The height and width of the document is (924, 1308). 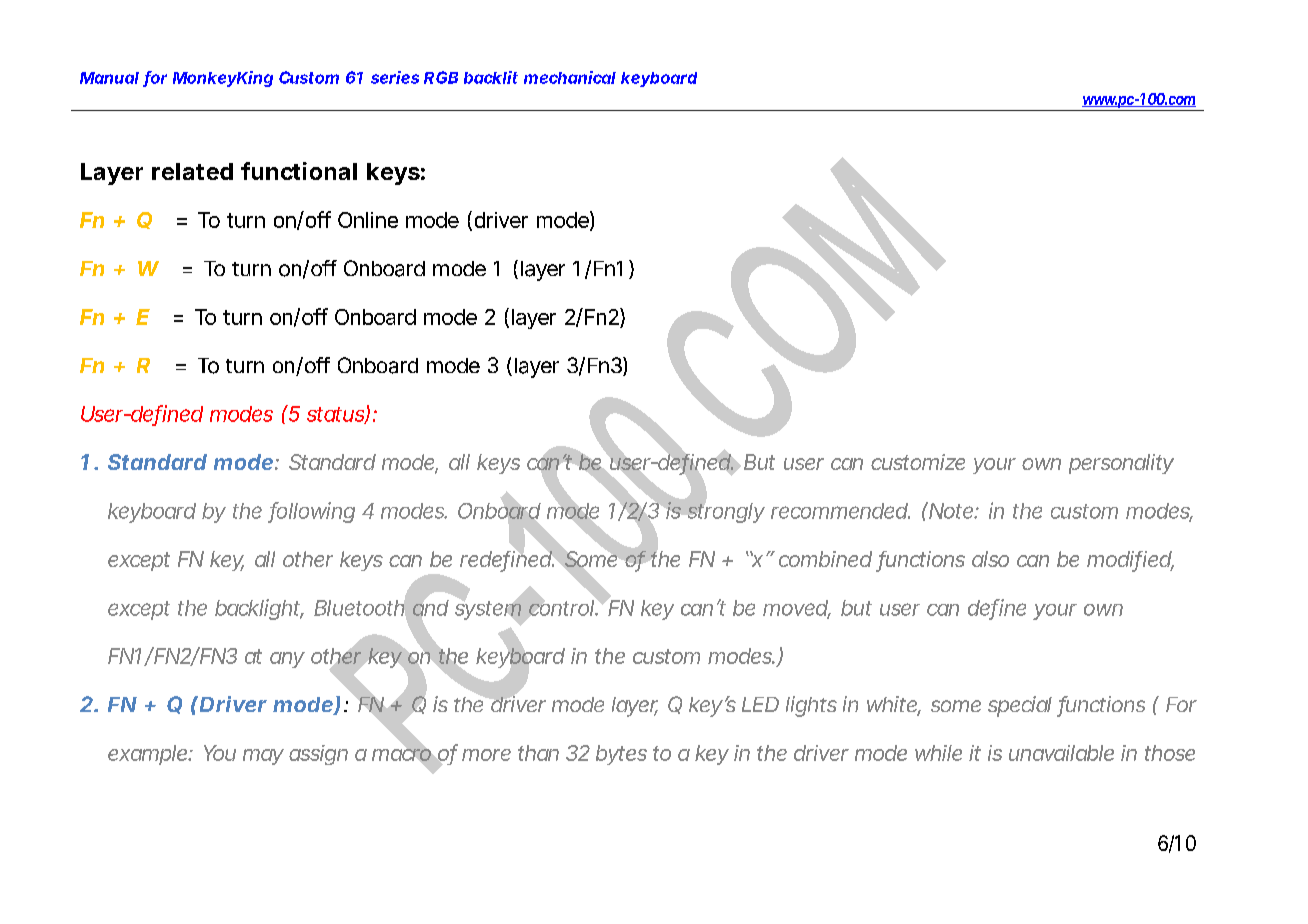 What do you see at coordinates (368, 220) in the document?
I see `Online` at bounding box center [368, 220].
